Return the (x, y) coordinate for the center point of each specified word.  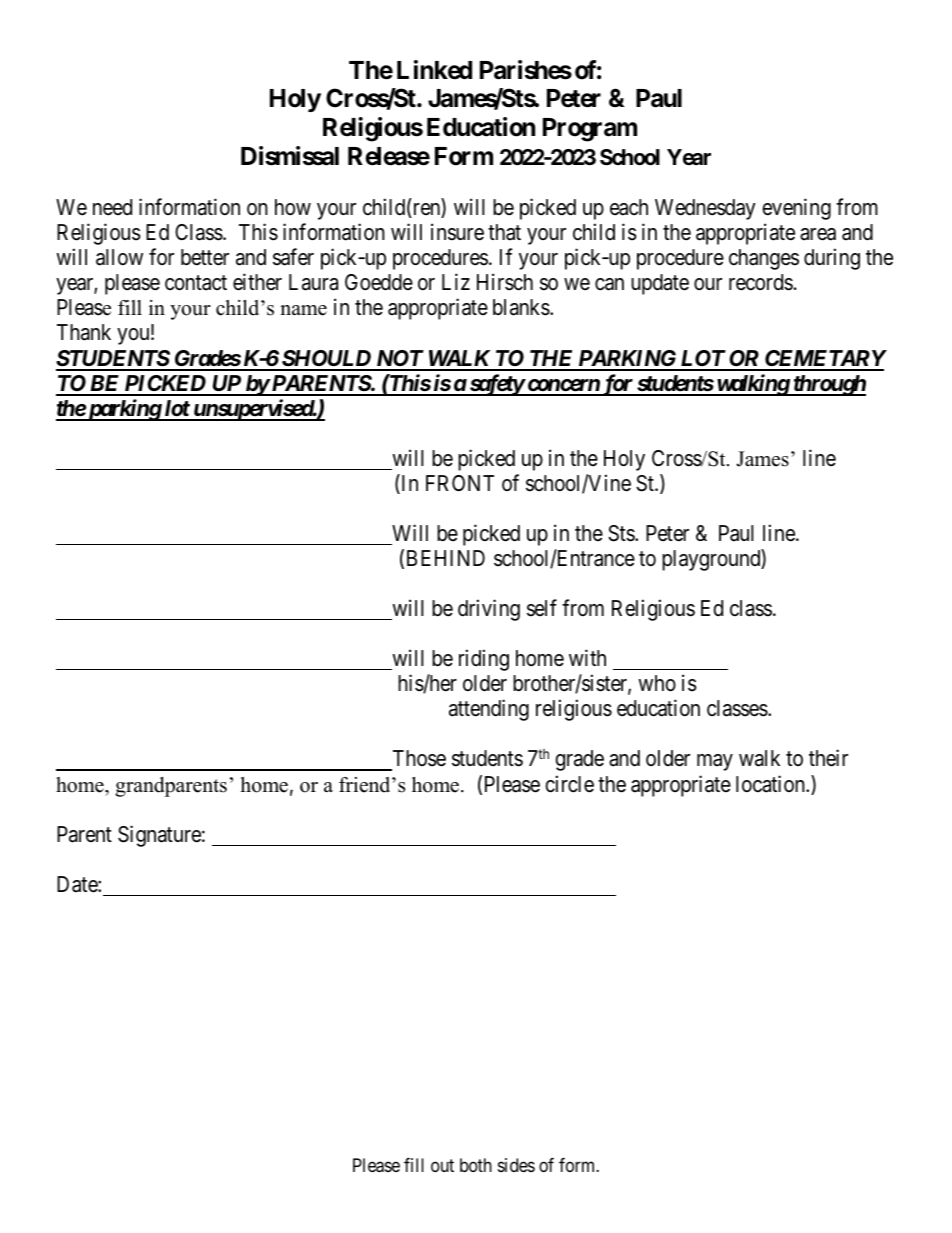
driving (489, 610)
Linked (434, 70)
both (476, 1165)
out (442, 1165)
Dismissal (290, 156)
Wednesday (705, 209)
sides (516, 1165)
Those (418, 760)
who (657, 683)
